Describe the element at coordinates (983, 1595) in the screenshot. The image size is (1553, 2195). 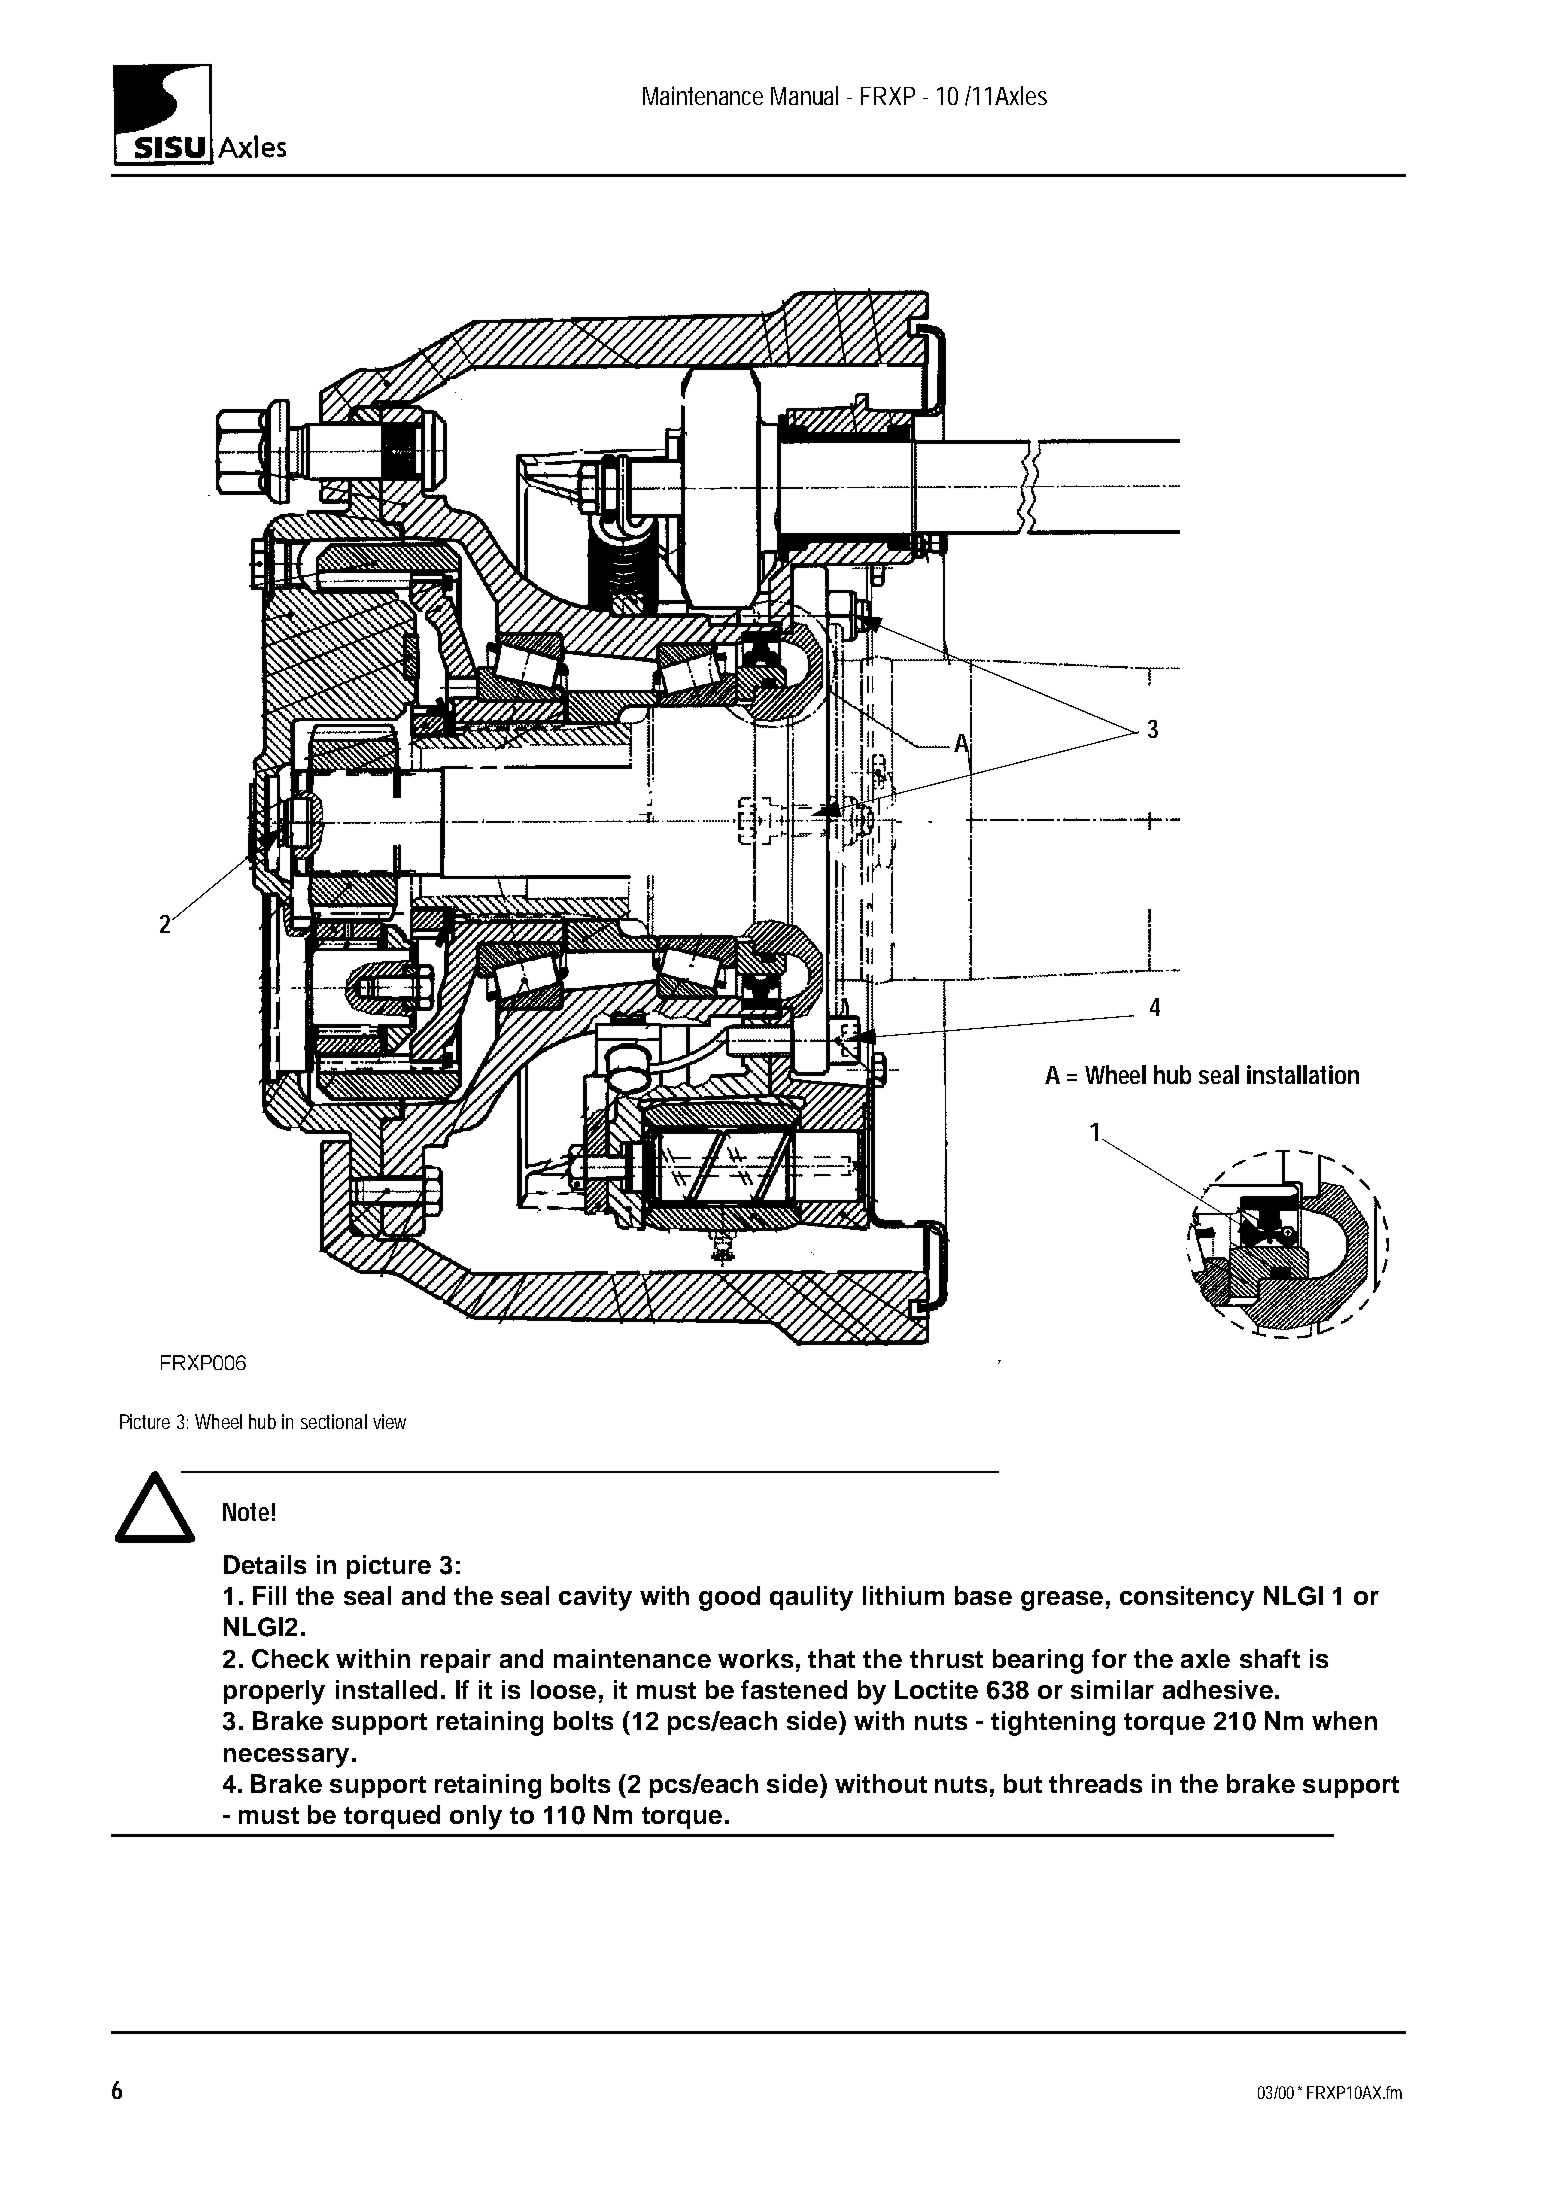
I see `base` at that location.
